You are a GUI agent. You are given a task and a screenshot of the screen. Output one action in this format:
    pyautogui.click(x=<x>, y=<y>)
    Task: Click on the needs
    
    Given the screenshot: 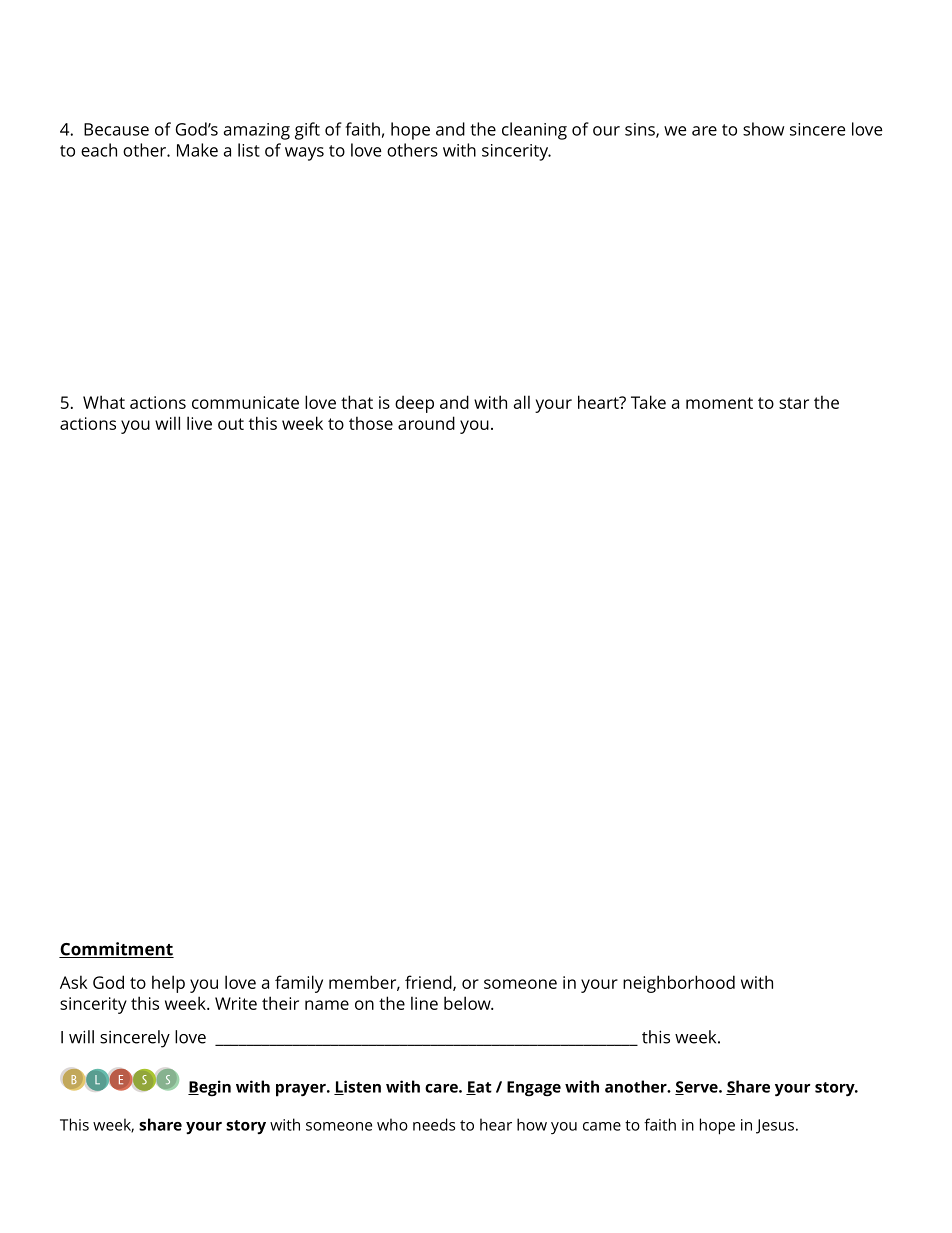 What is the action you would take?
    pyautogui.click(x=434, y=1124)
